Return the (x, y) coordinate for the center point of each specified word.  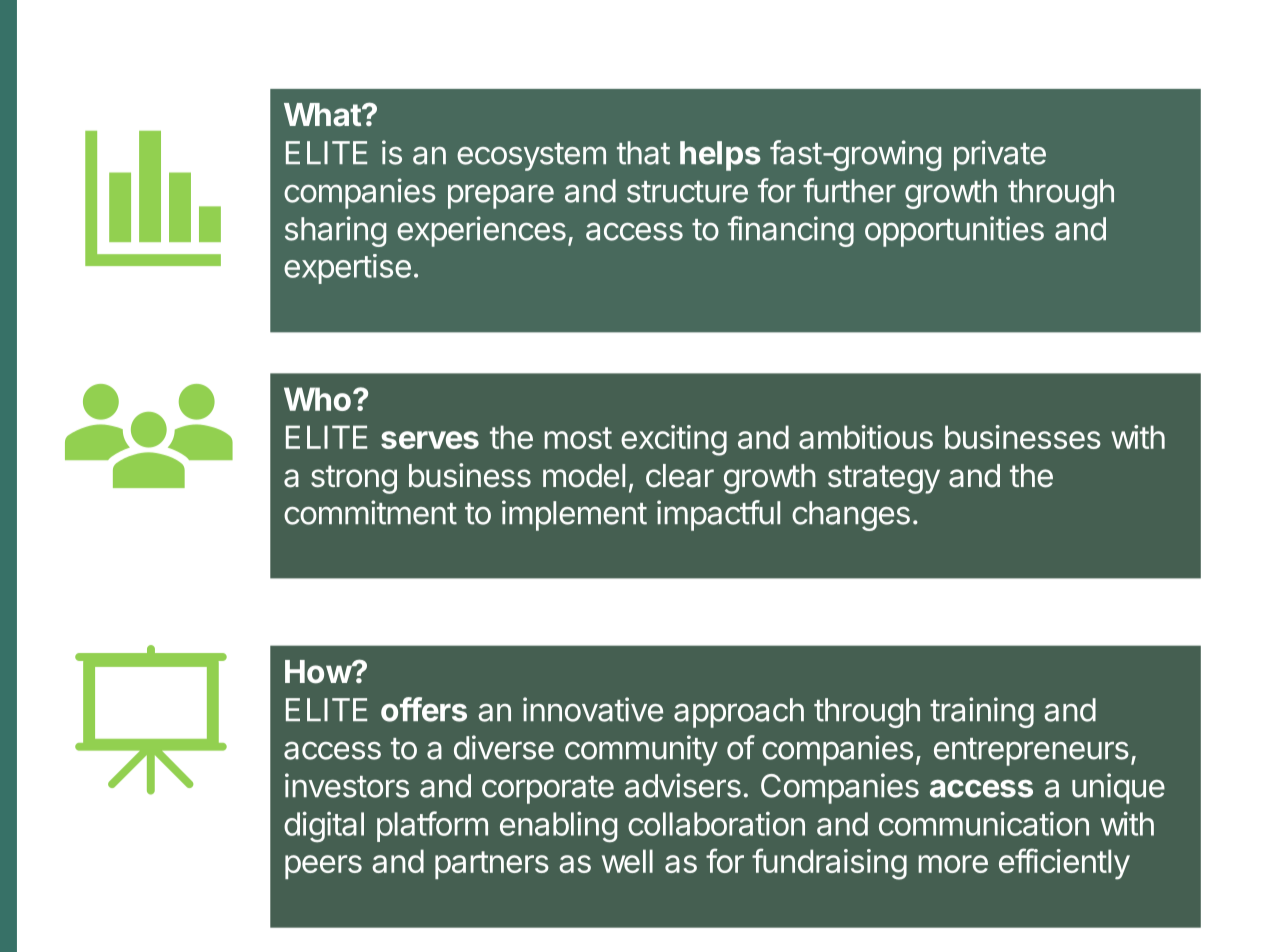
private (1000, 155)
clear (680, 476)
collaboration (716, 824)
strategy (884, 479)
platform (432, 826)
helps (720, 156)
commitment (370, 512)
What (323, 115)
